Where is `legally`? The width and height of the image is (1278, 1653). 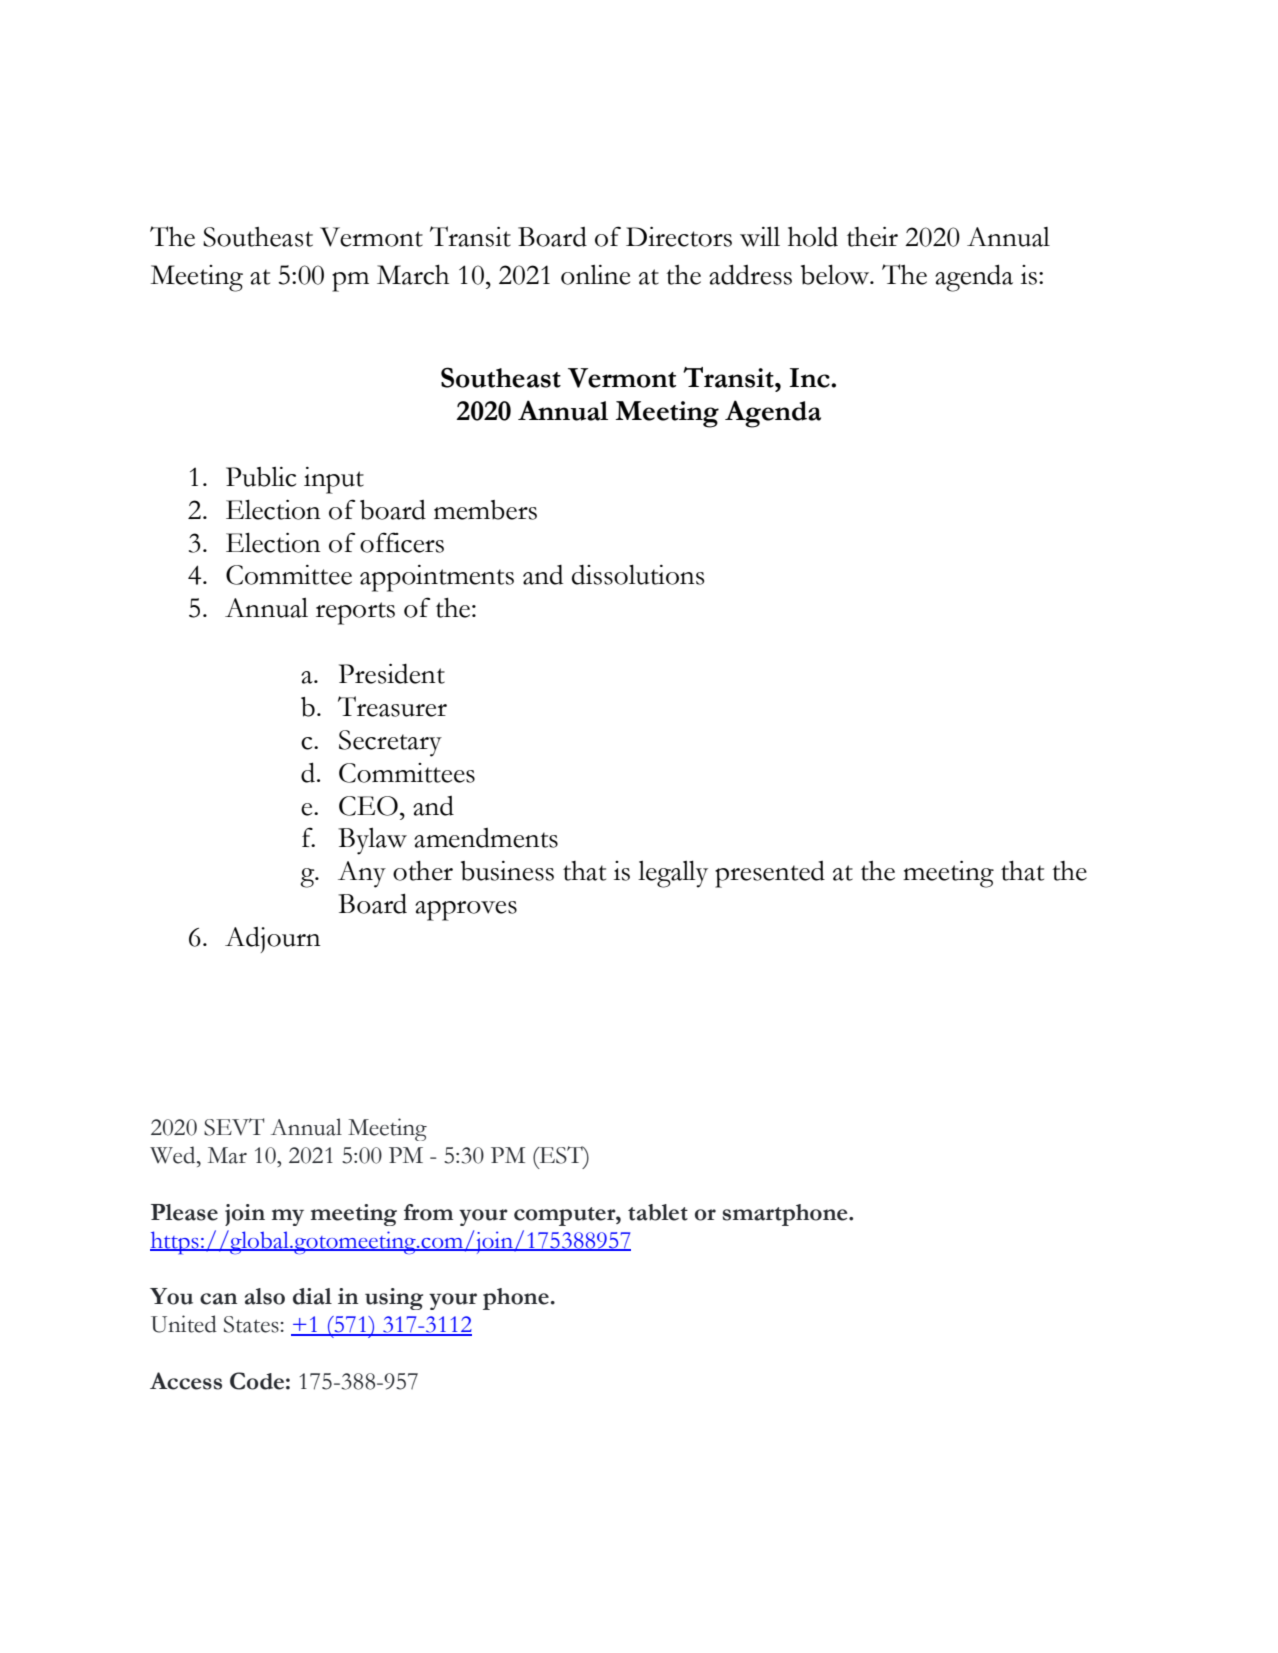 legally is located at coordinates (673, 874).
